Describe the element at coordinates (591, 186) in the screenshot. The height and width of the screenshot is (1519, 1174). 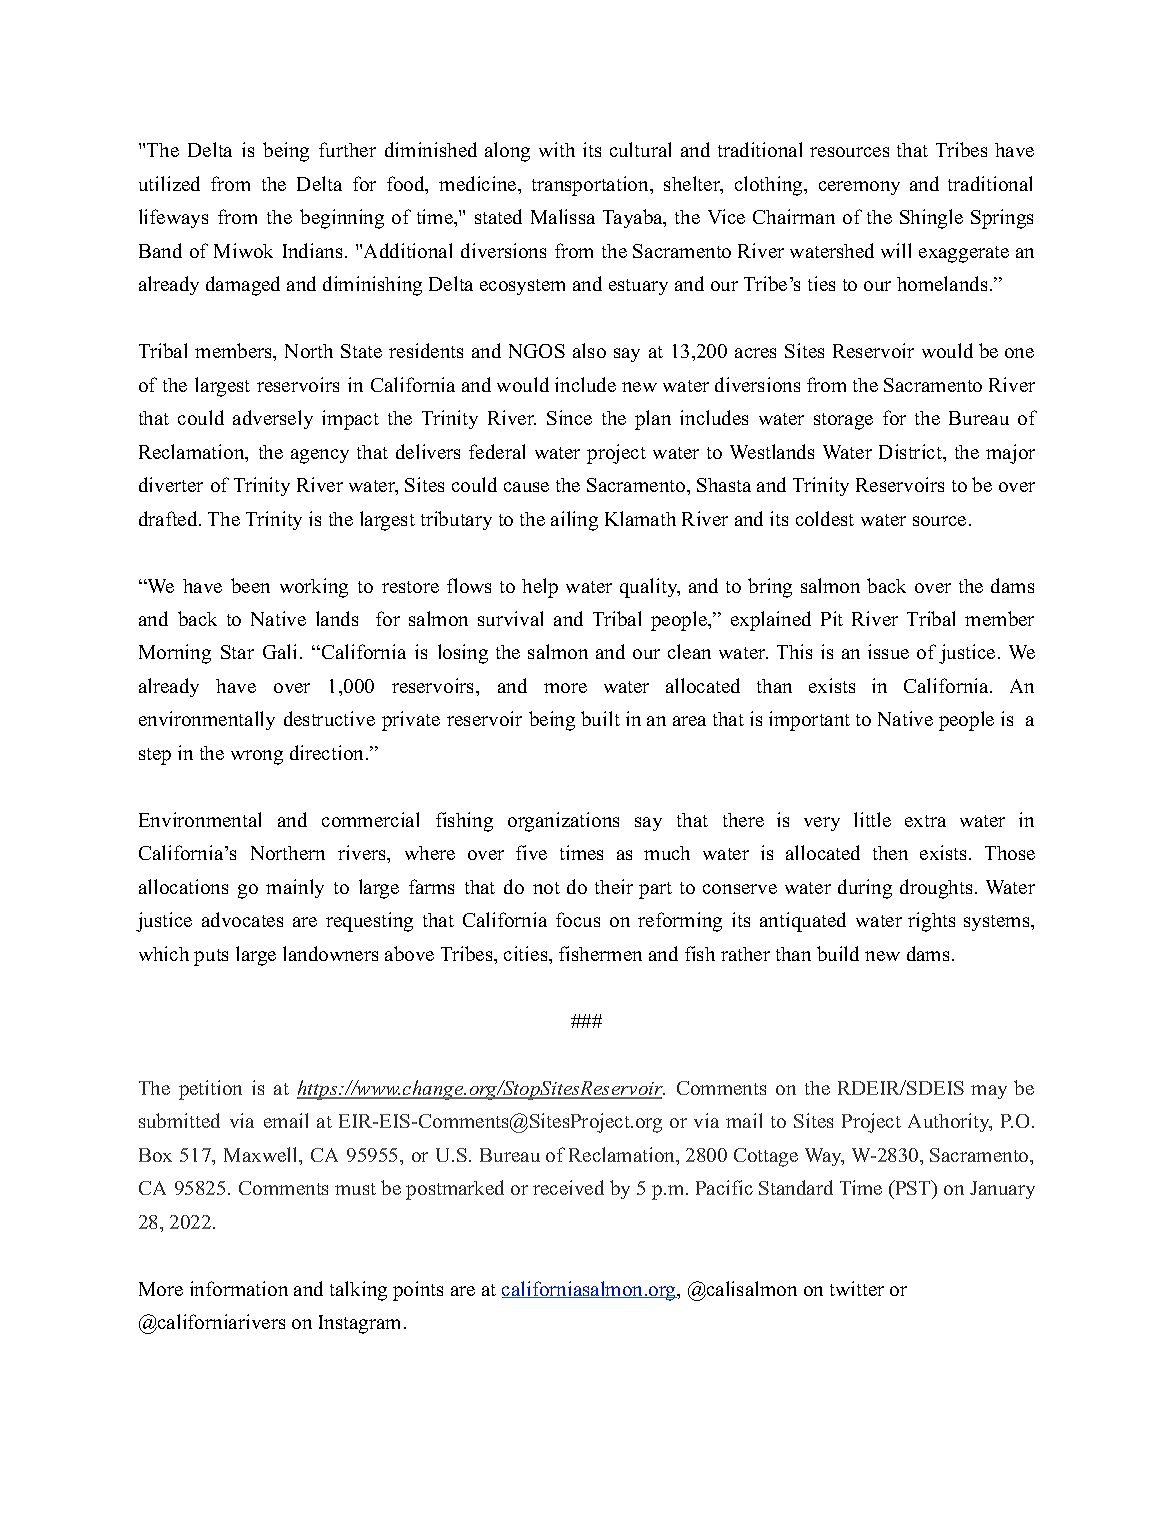
I see `transportation` at that location.
